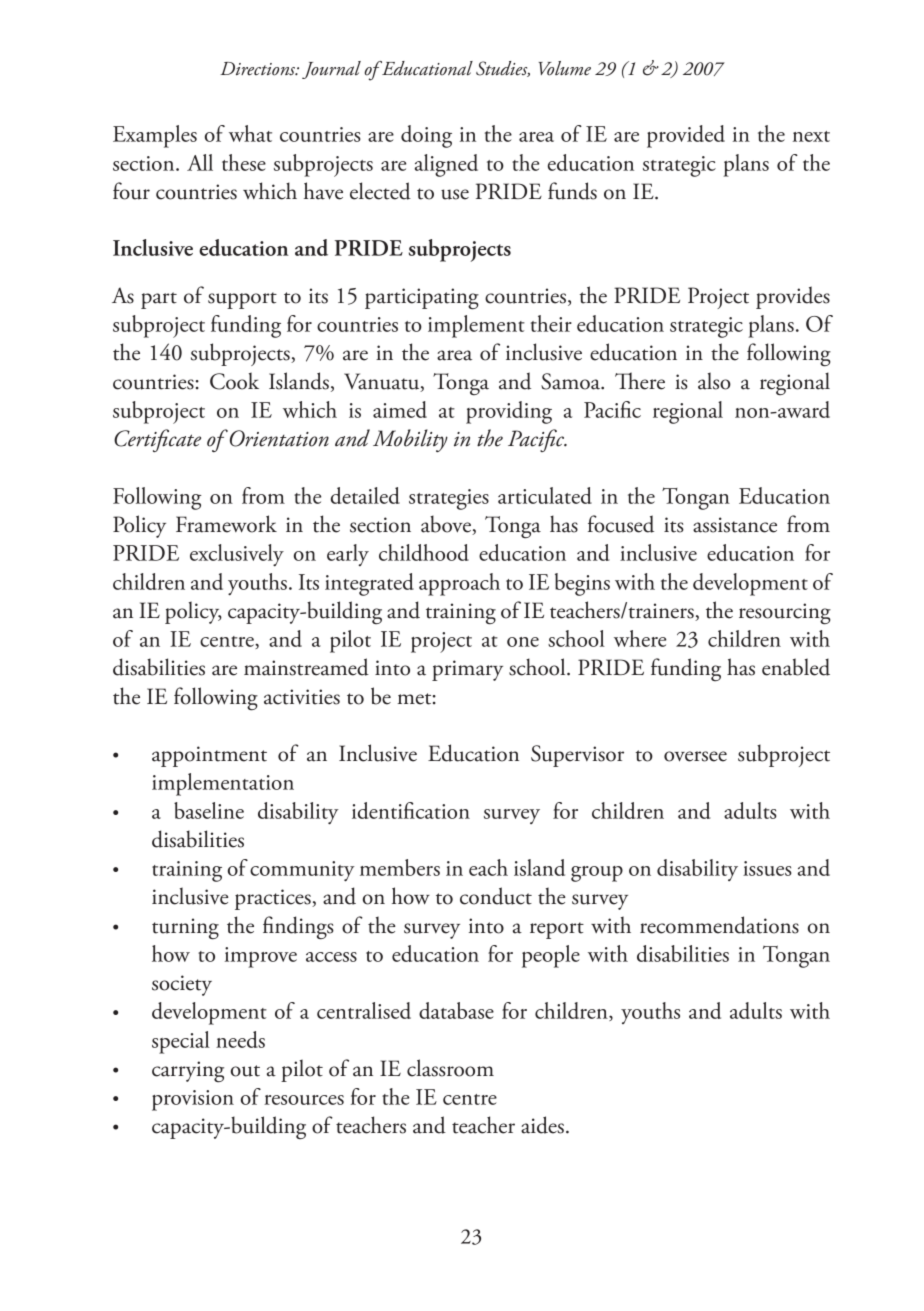 The height and width of the document is (1311, 924). What do you see at coordinates (426, 136) in the document?
I see `doing` at bounding box center [426, 136].
